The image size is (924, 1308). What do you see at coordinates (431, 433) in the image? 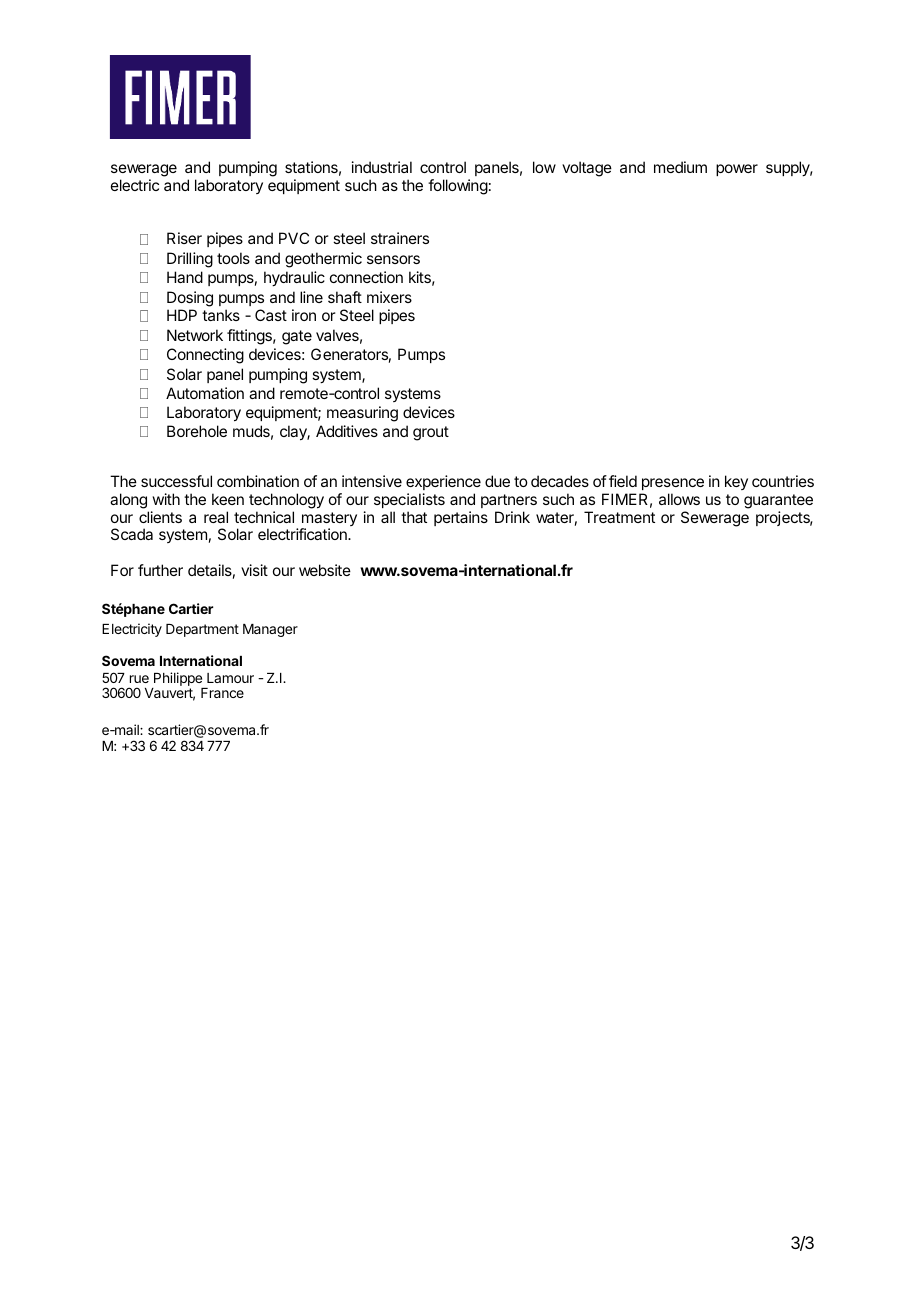
I see `grout` at bounding box center [431, 433].
